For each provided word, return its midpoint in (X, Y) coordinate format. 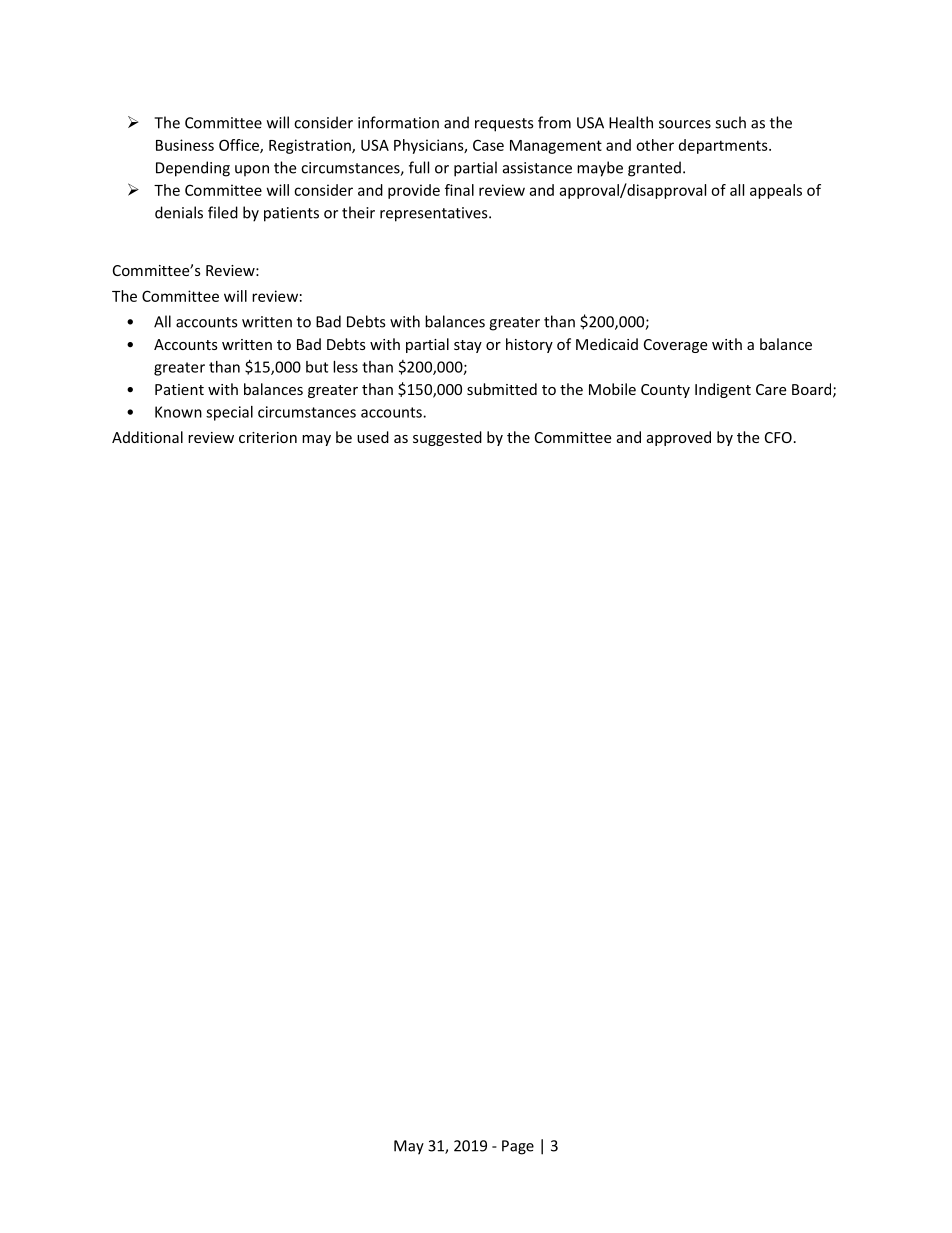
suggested (447, 438)
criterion (268, 437)
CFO (778, 437)
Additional (147, 437)
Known (178, 412)
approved (679, 438)
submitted (502, 389)
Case (488, 145)
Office (240, 146)
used (373, 437)
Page (518, 1147)
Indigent (723, 390)
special (229, 413)
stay (468, 346)
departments (724, 146)
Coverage (675, 346)
